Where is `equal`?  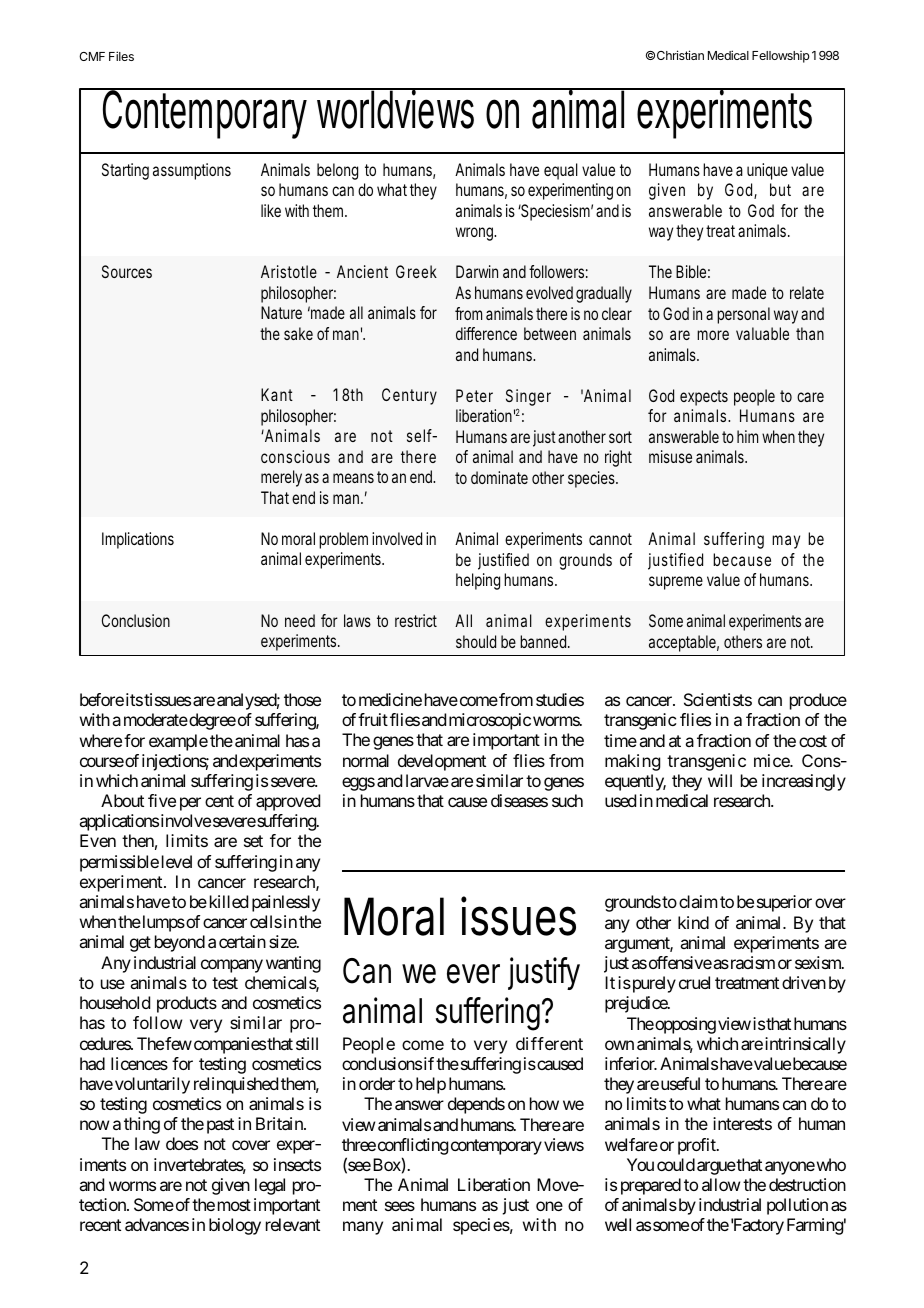
equal is located at coordinates (561, 171).
